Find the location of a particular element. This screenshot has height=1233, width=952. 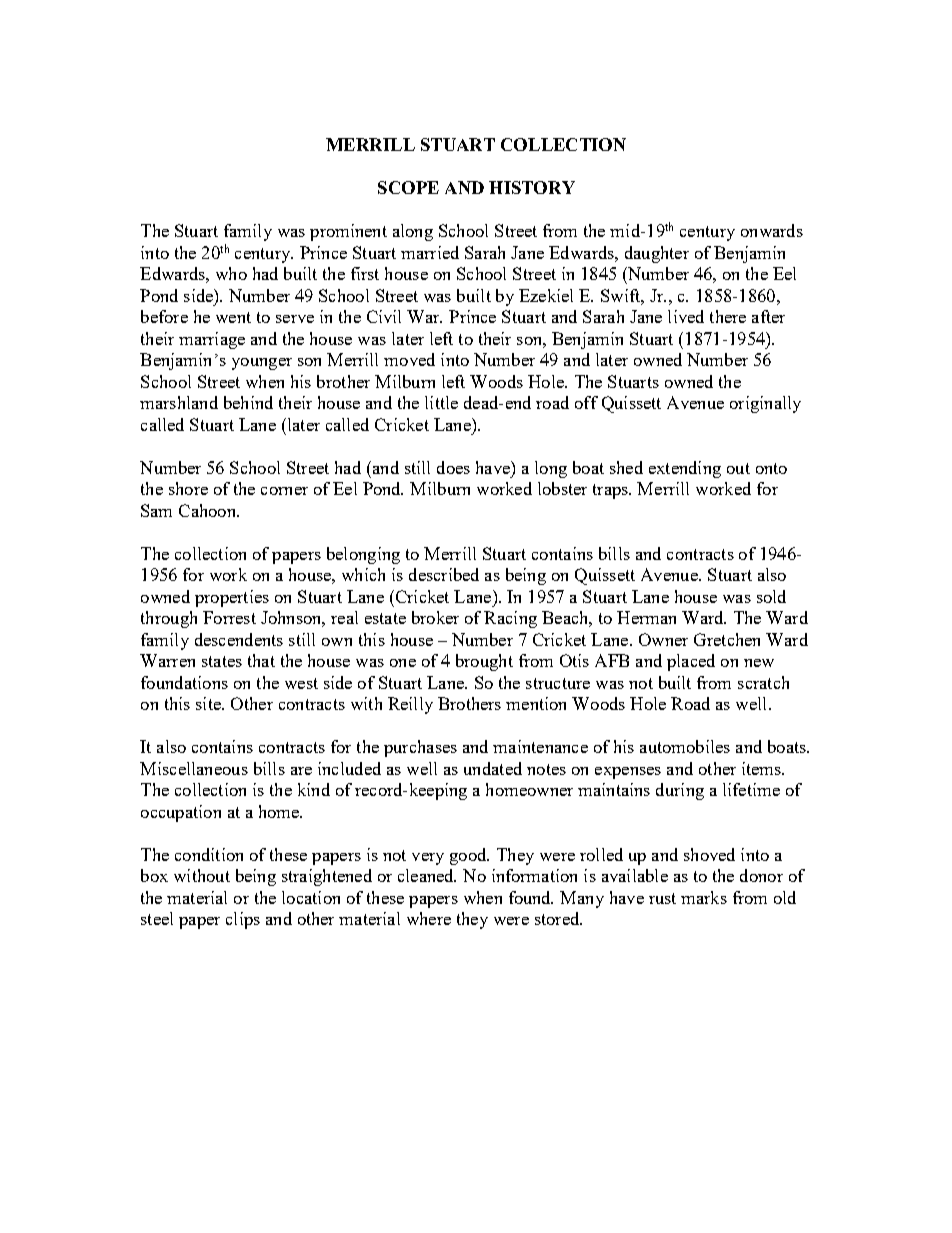

clips is located at coordinates (243, 920).
